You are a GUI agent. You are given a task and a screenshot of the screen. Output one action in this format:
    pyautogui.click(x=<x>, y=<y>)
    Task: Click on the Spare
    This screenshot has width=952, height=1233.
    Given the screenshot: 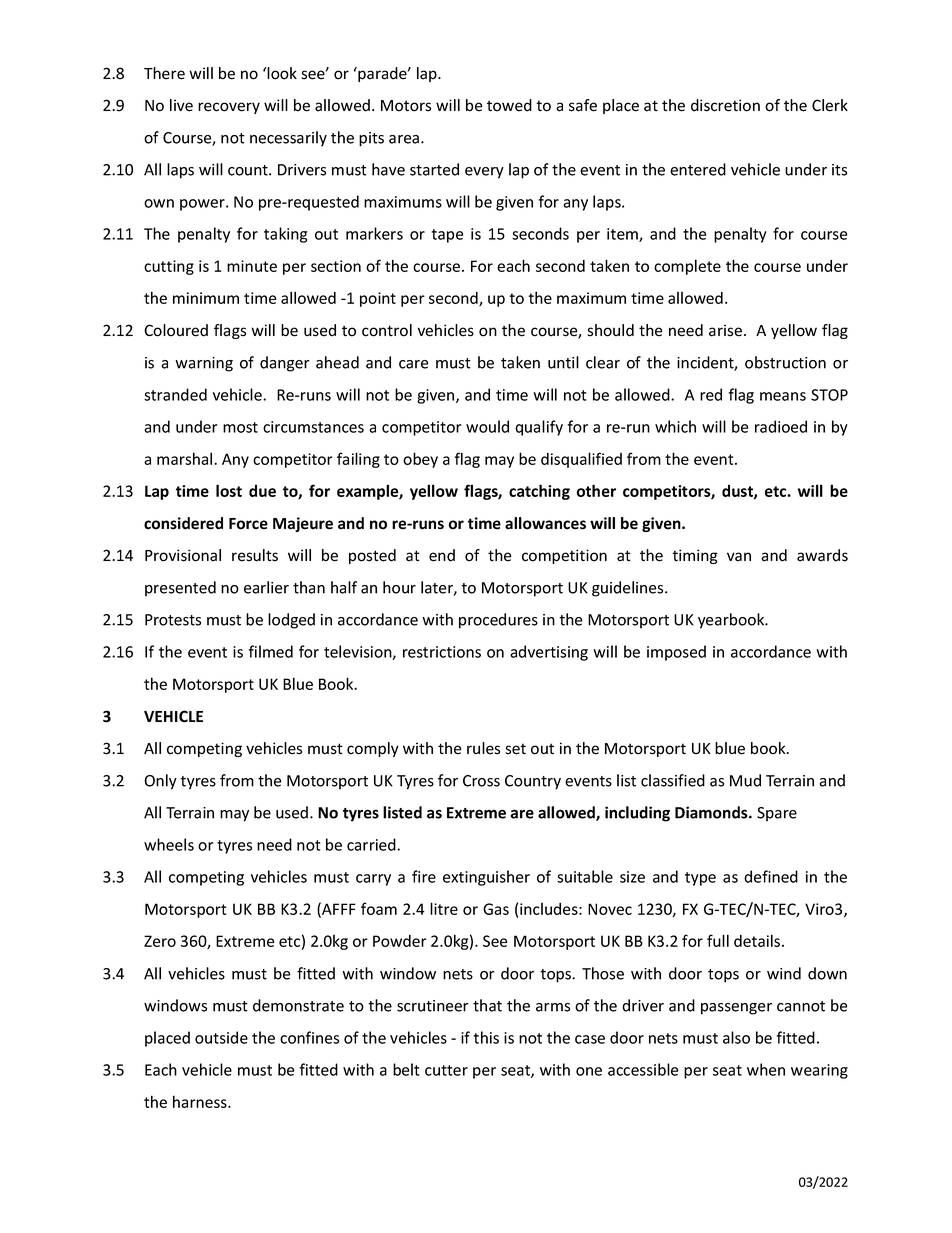 What is the action you would take?
    pyautogui.click(x=777, y=814)
